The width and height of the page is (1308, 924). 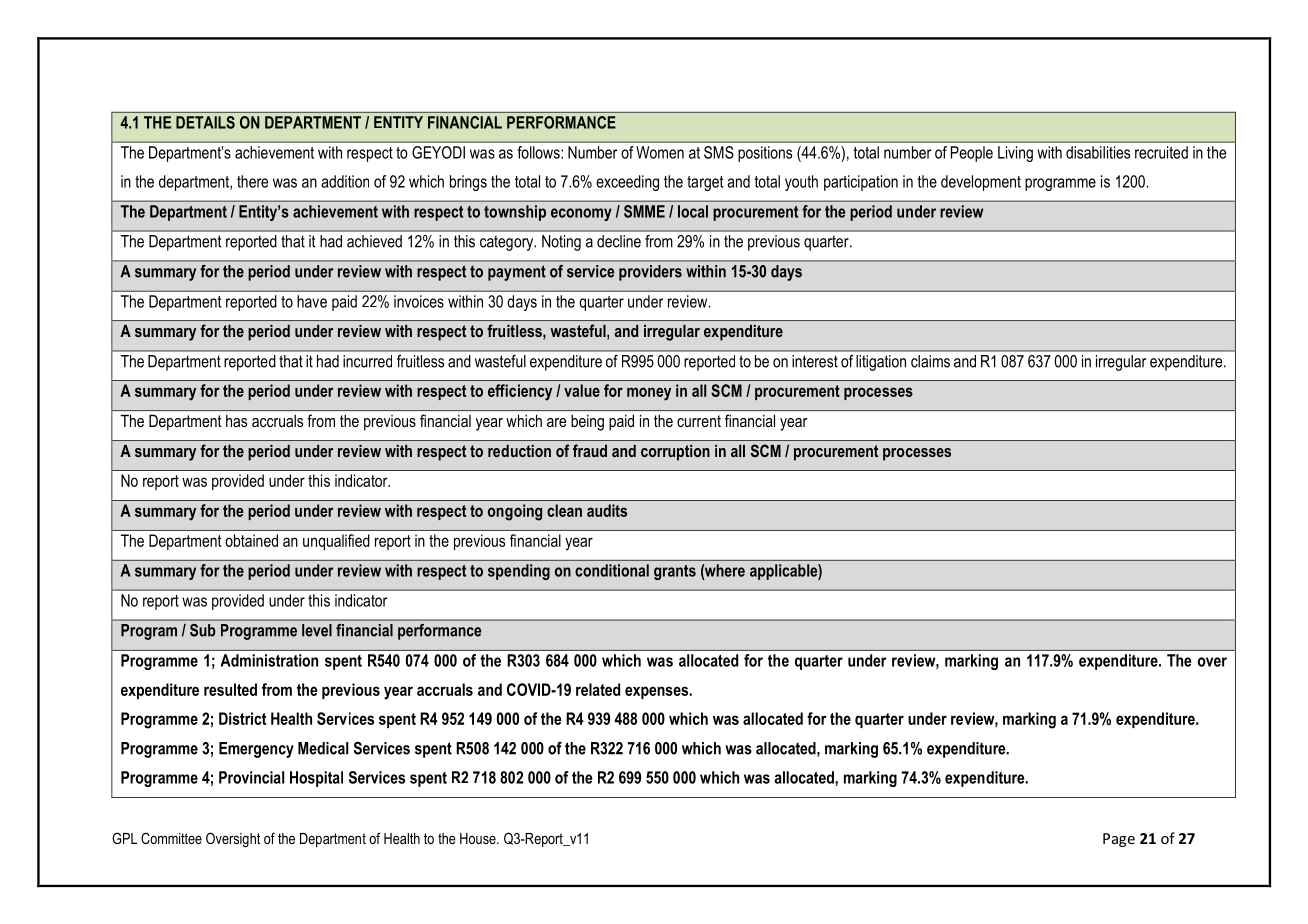 I want to click on Committee, so click(x=171, y=838).
